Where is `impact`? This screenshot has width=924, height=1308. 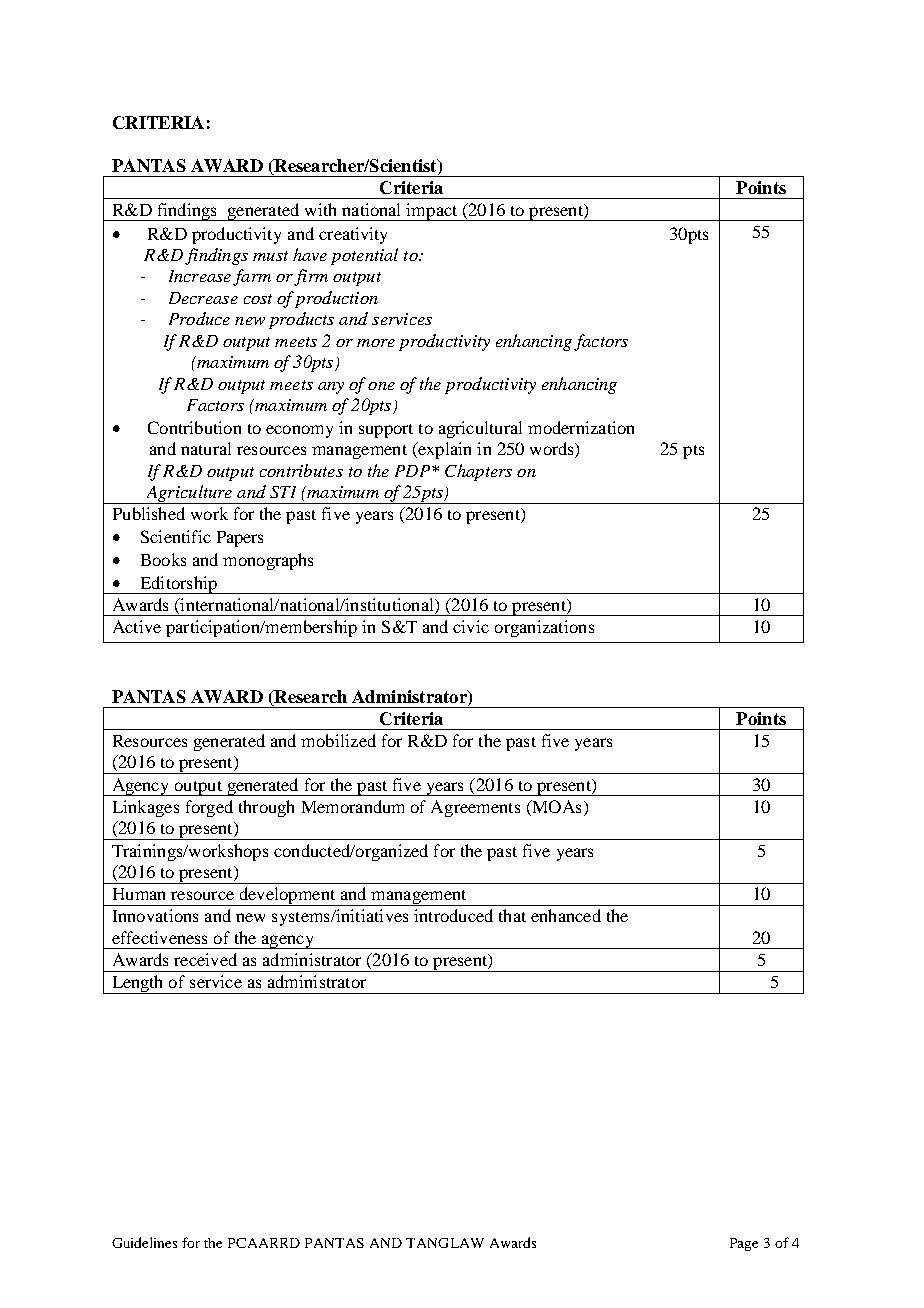
impact is located at coordinates (432, 212).
